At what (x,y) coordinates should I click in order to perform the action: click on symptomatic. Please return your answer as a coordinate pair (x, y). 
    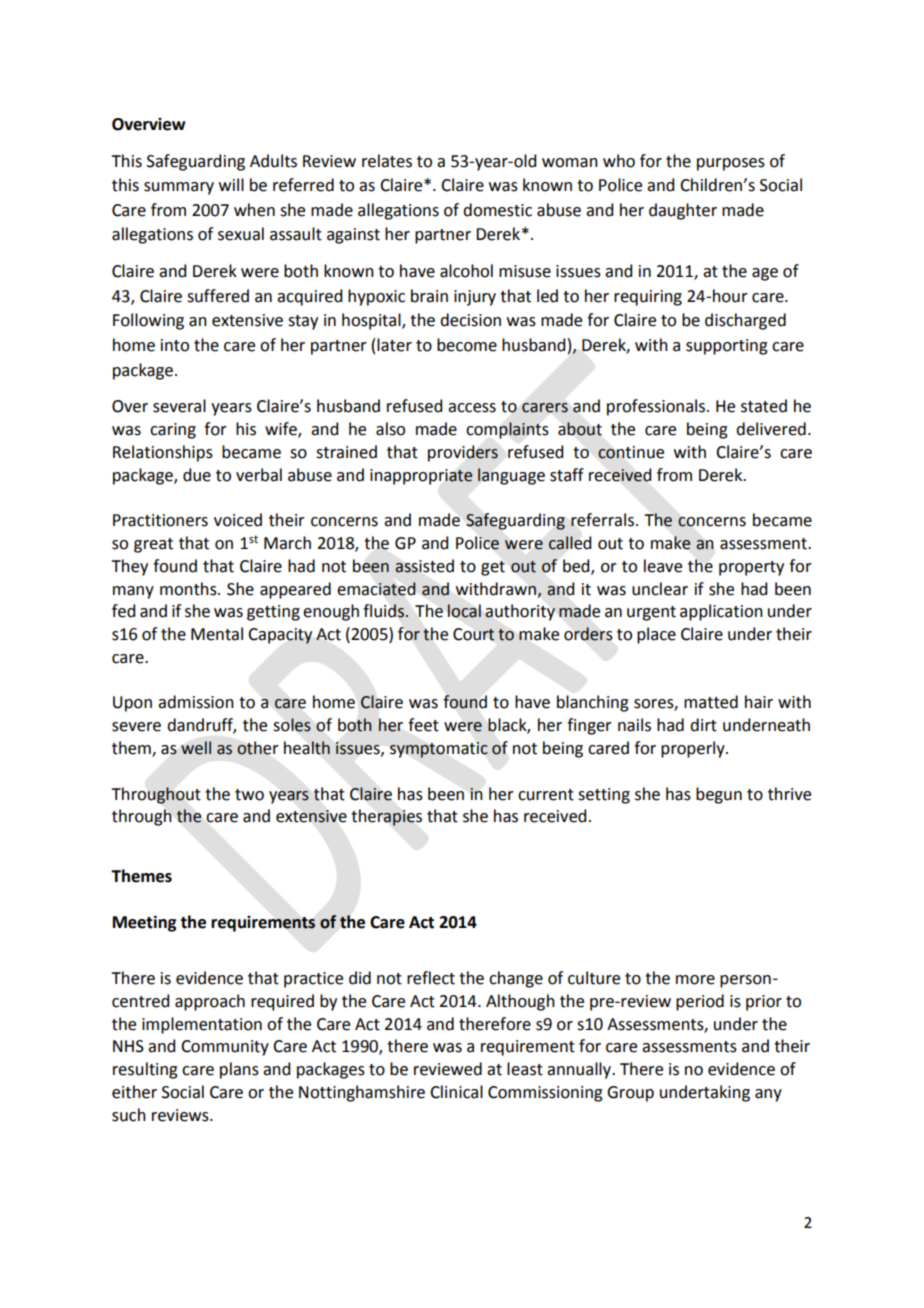
    Looking at the image, I should click on (439, 750).
